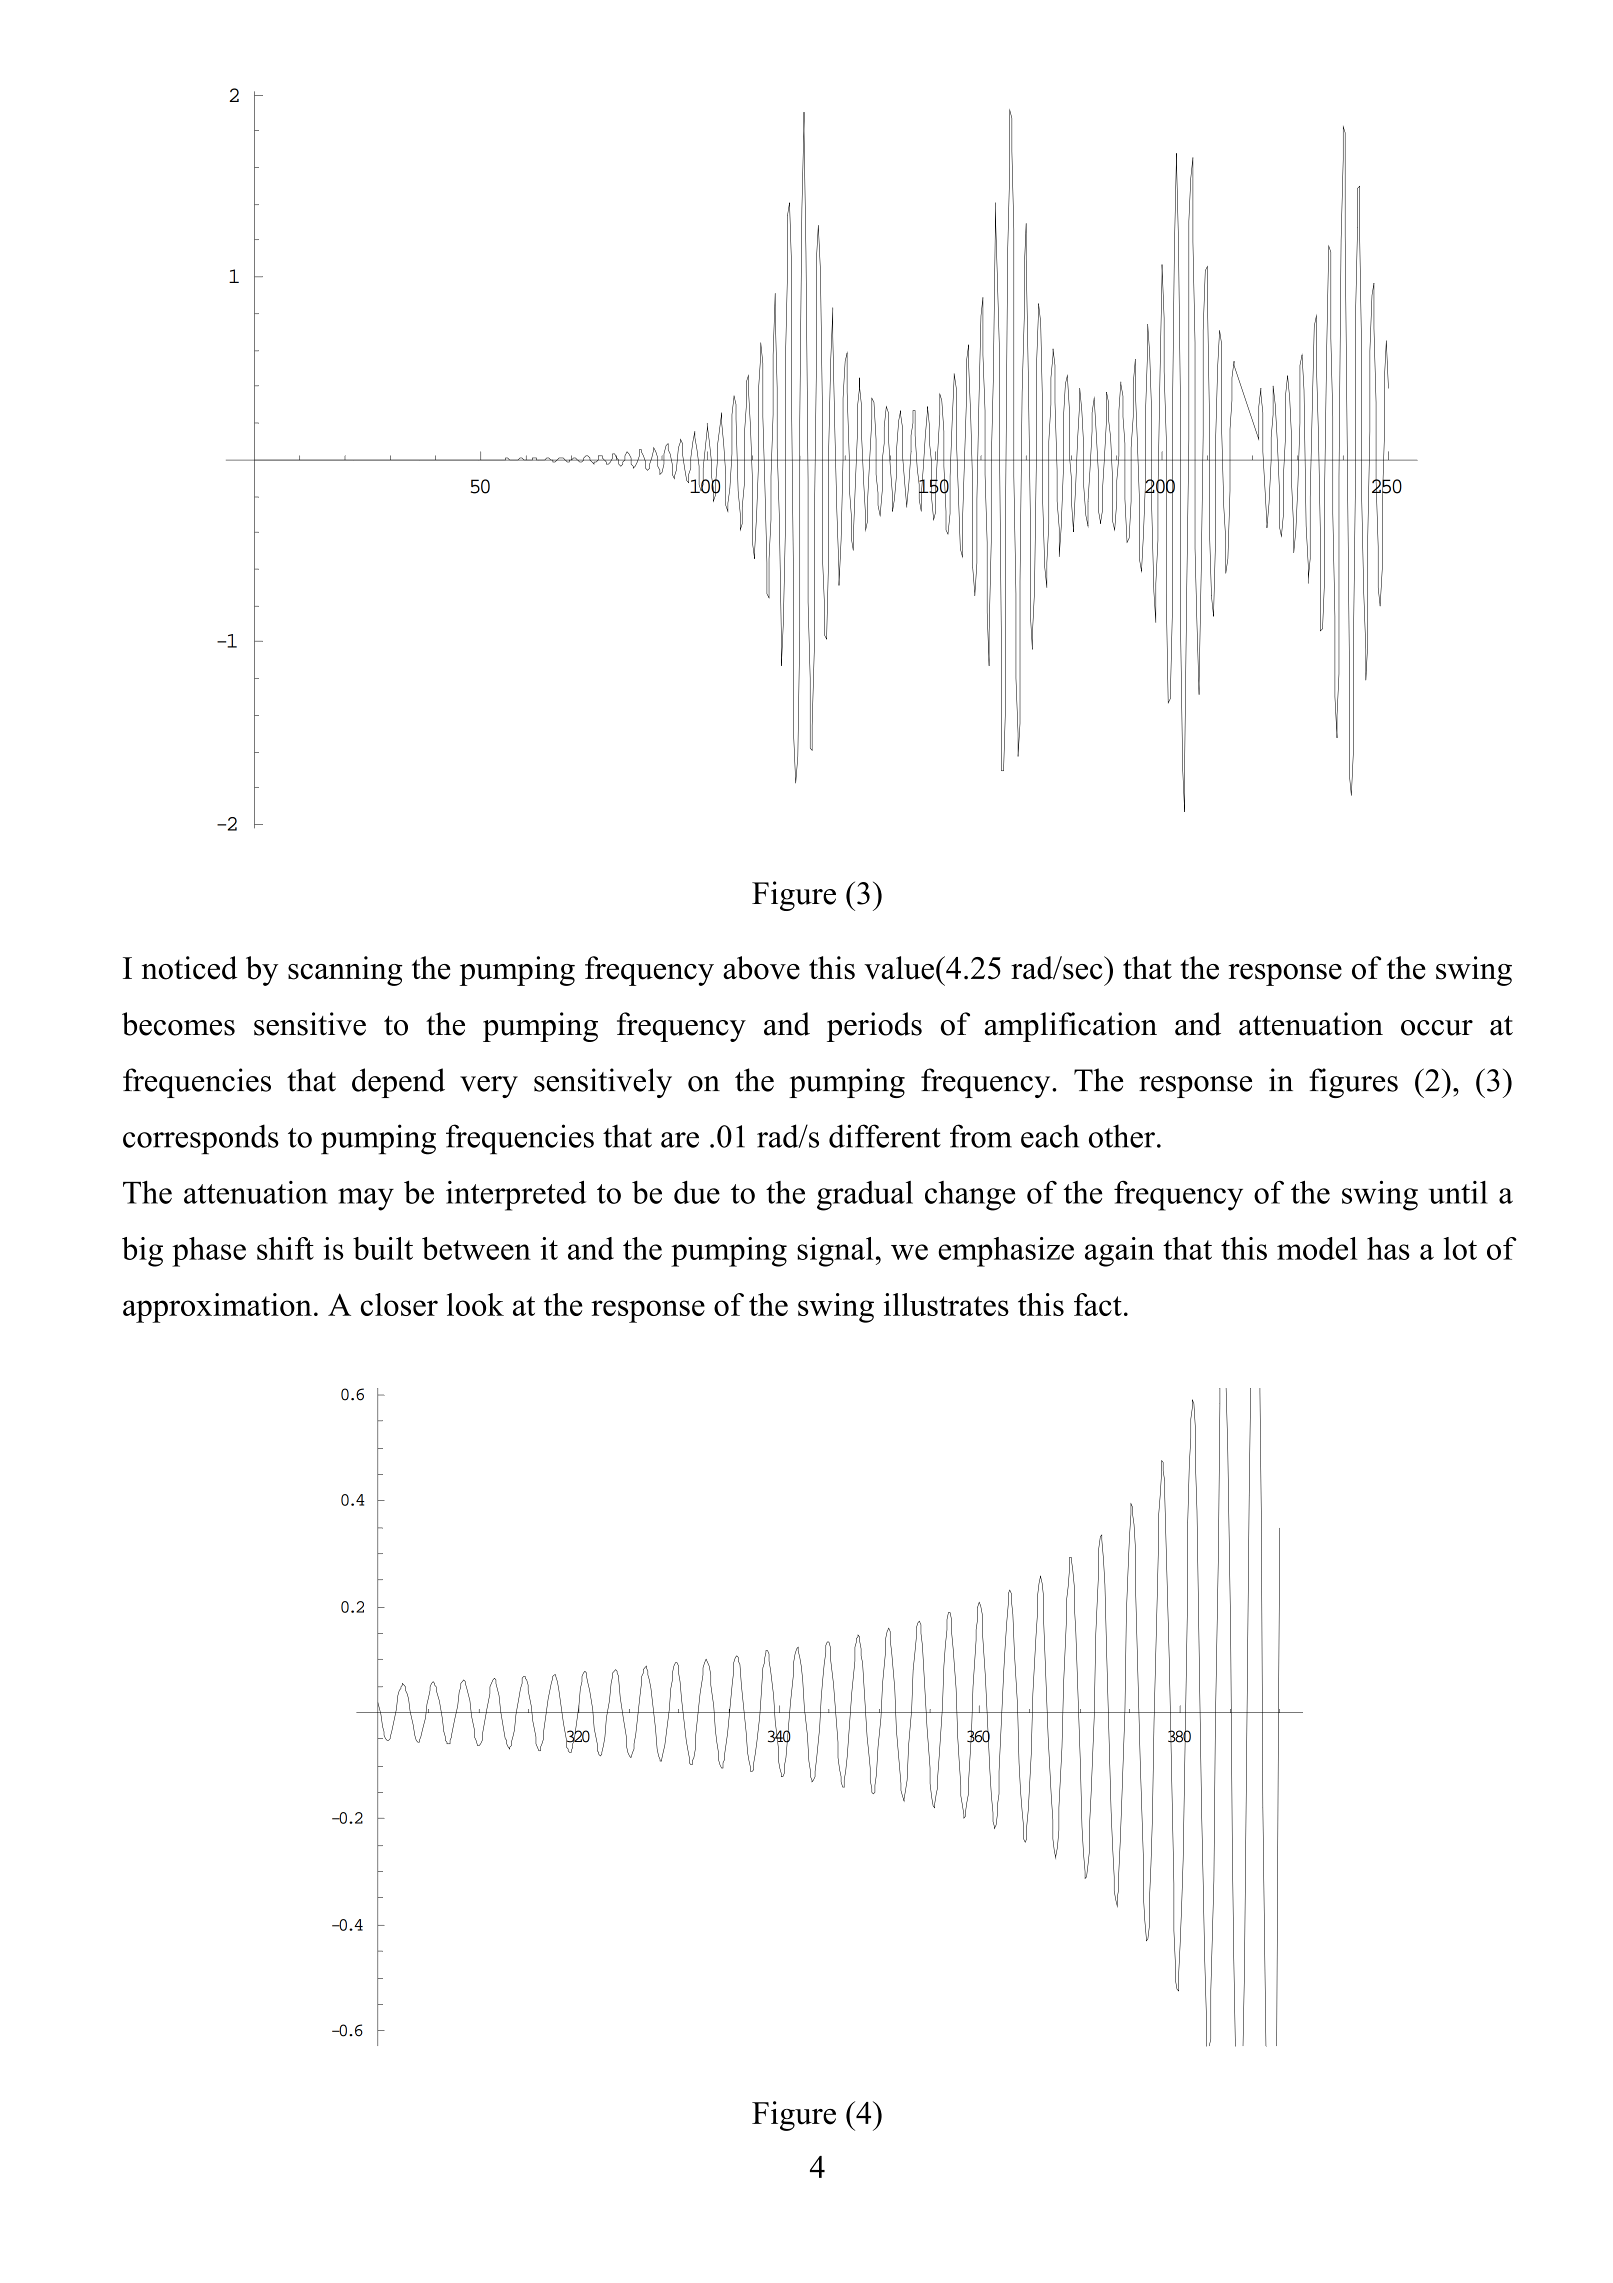  What do you see at coordinates (946, 1304) in the screenshot?
I see `illustrates` at bounding box center [946, 1304].
